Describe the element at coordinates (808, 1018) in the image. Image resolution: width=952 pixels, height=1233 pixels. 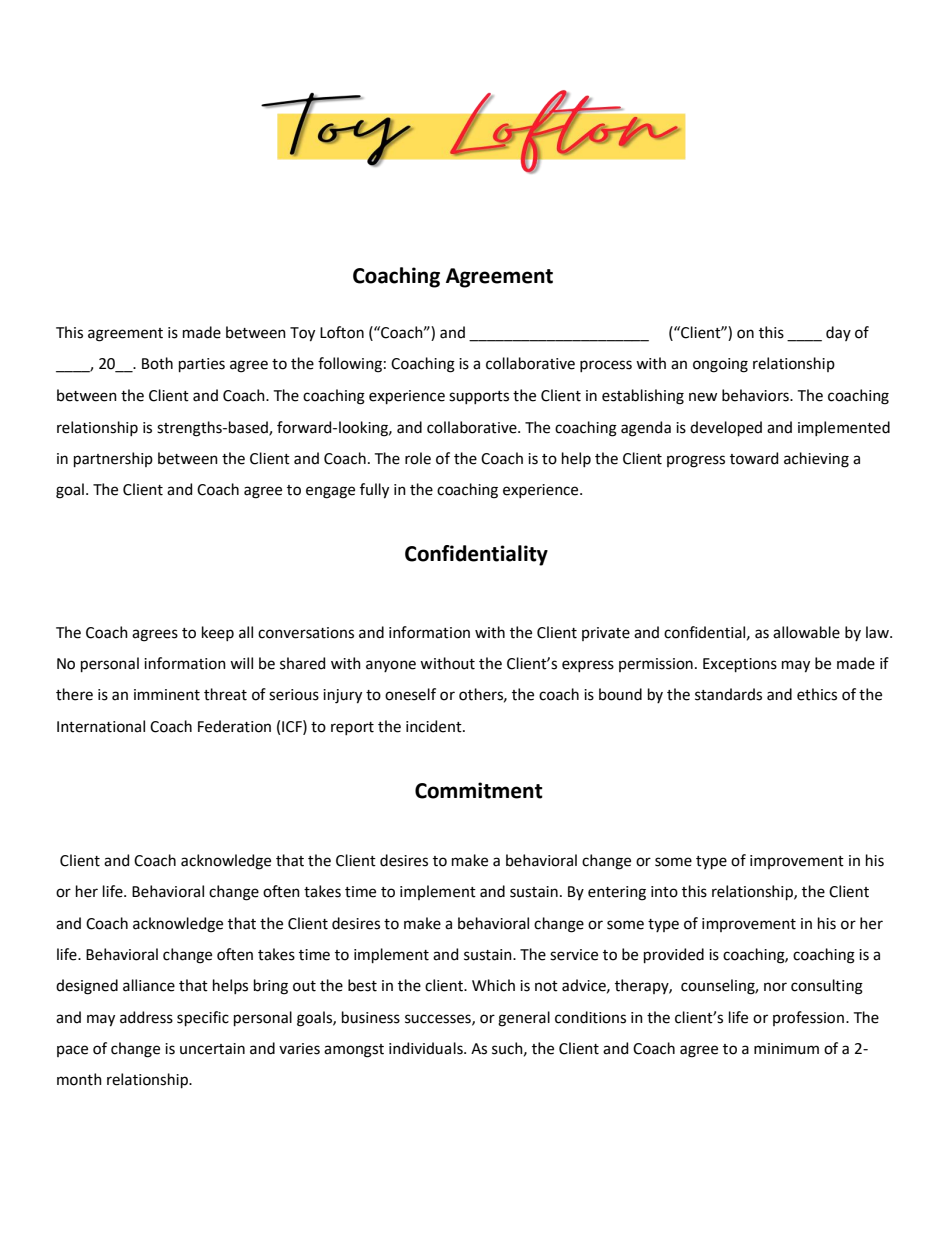
I see `profession` at that location.
